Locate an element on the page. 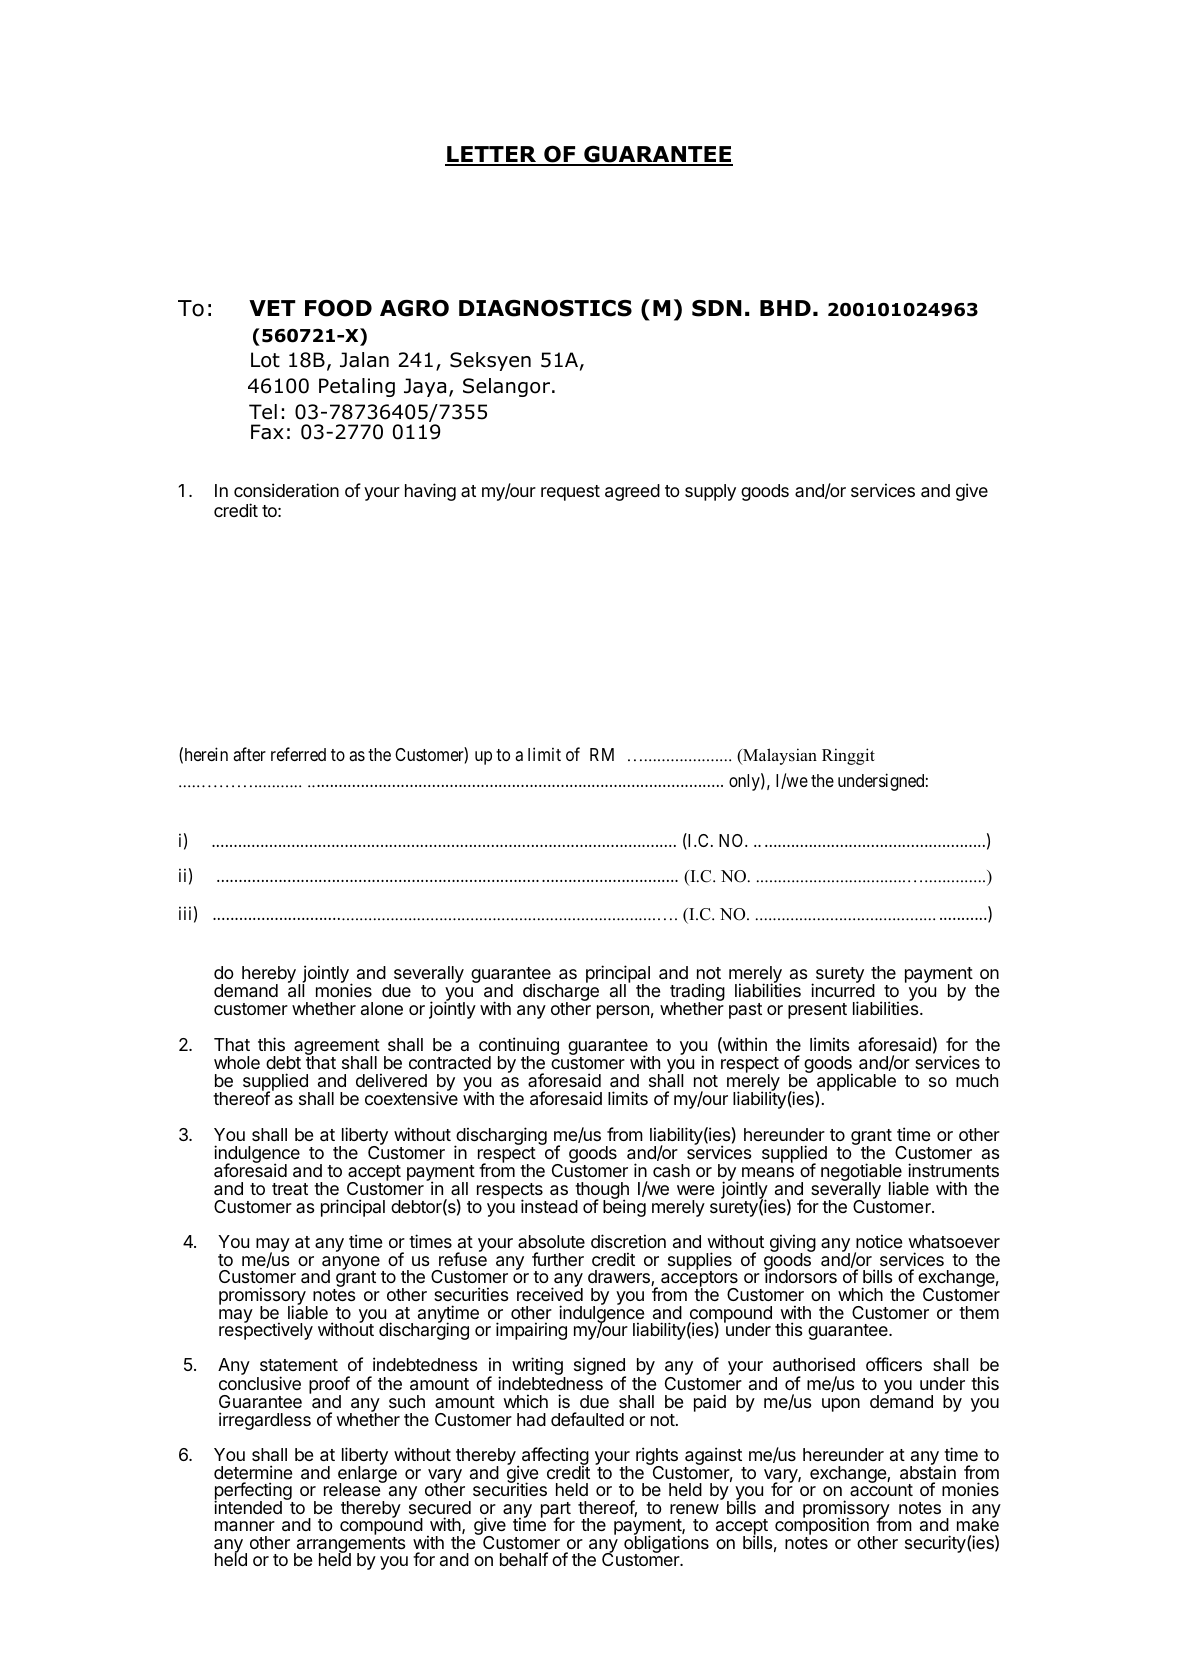 The width and height of the document is (1178, 1666). account is located at coordinates (881, 1489).
